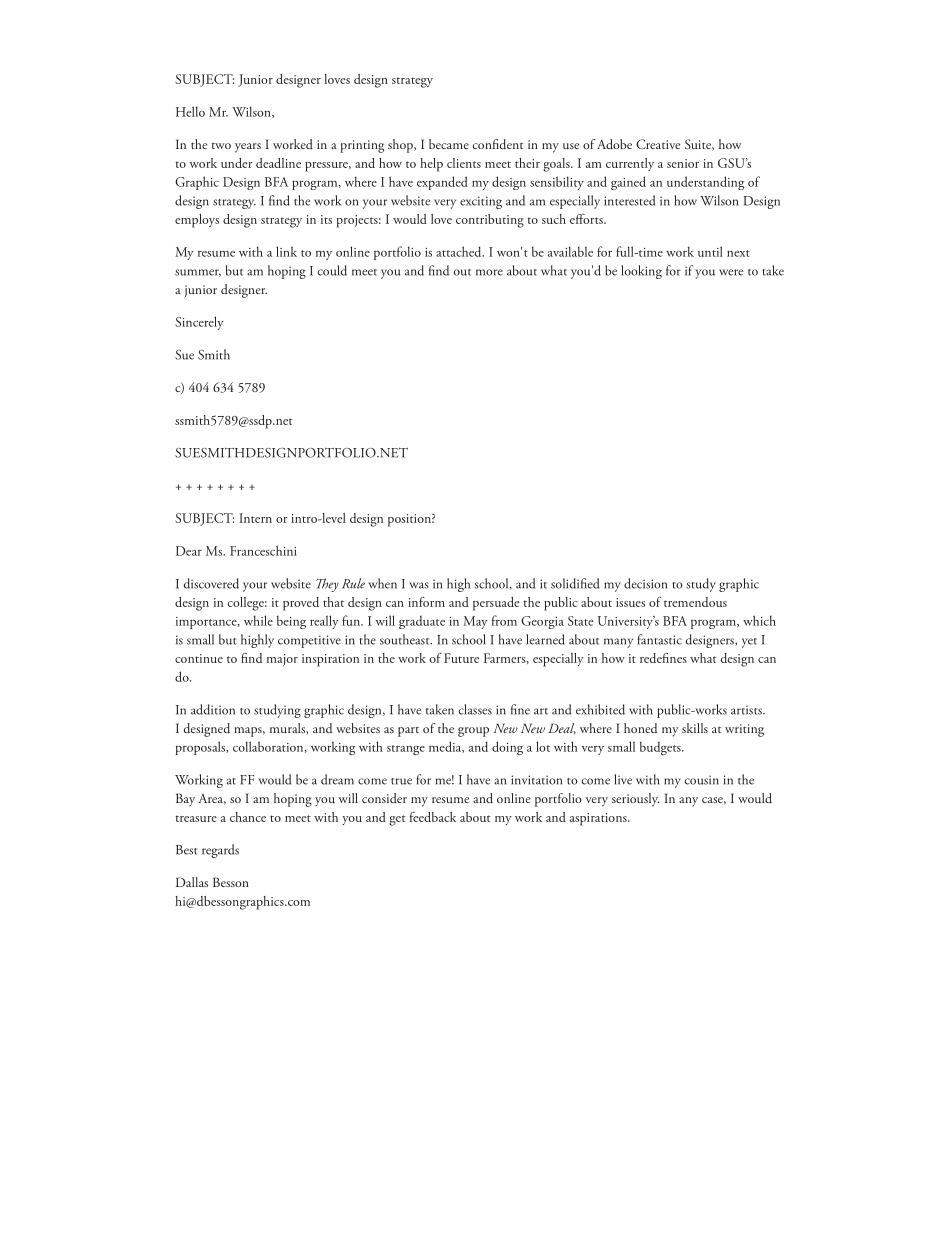  Describe the element at coordinates (645, 583) in the page. I see `decision` at that location.
